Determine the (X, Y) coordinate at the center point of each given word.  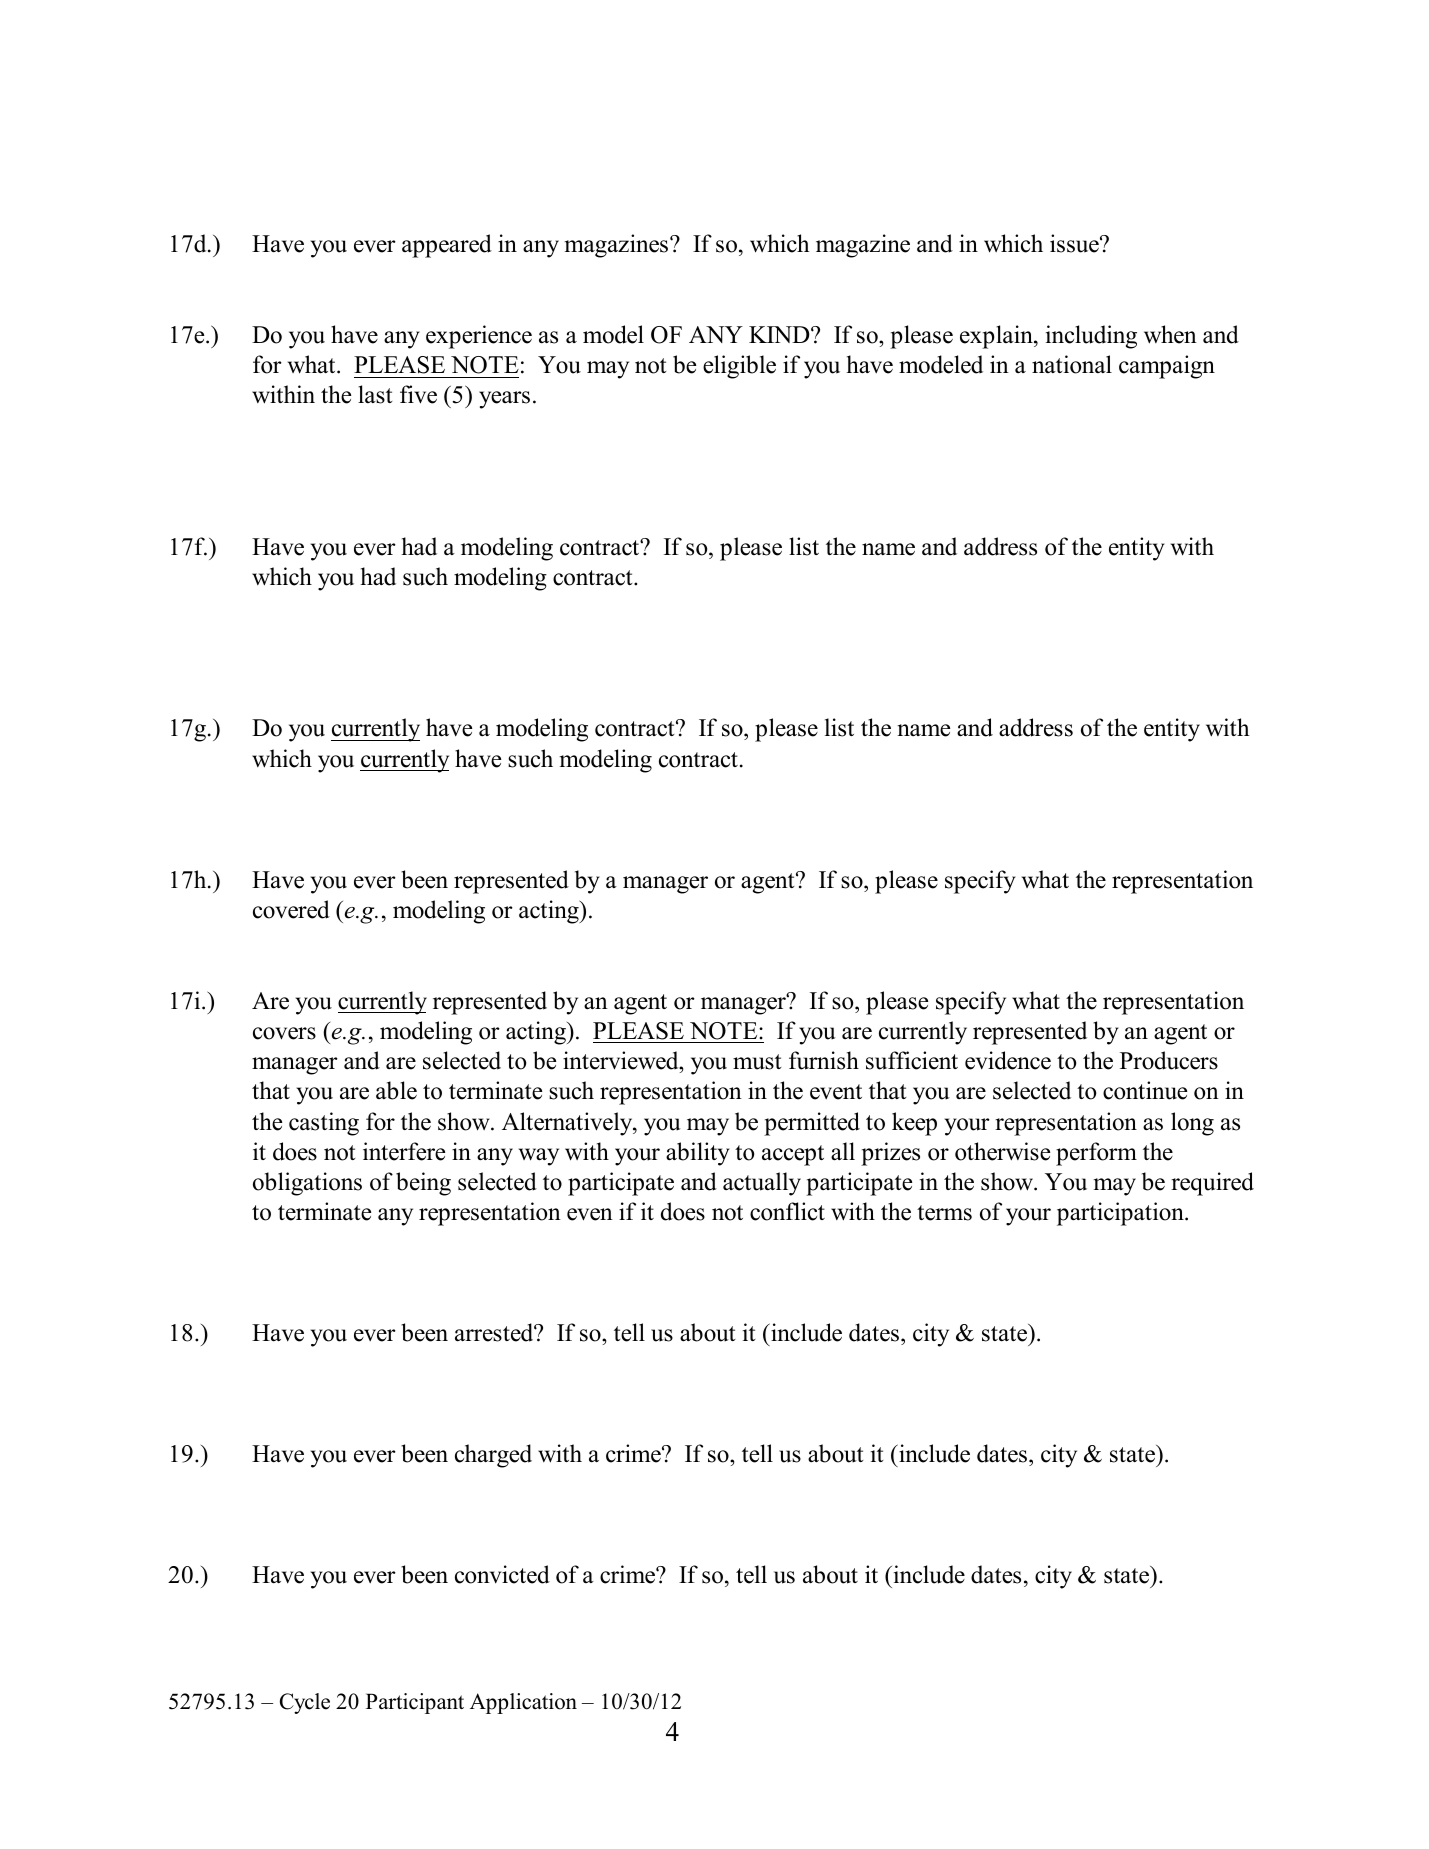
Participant (415, 1703)
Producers (1169, 1060)
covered (291, 909)
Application (523, 1703)
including (1091, 337)
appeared (447, 246)
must (757, 1062)
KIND (780, 334)
